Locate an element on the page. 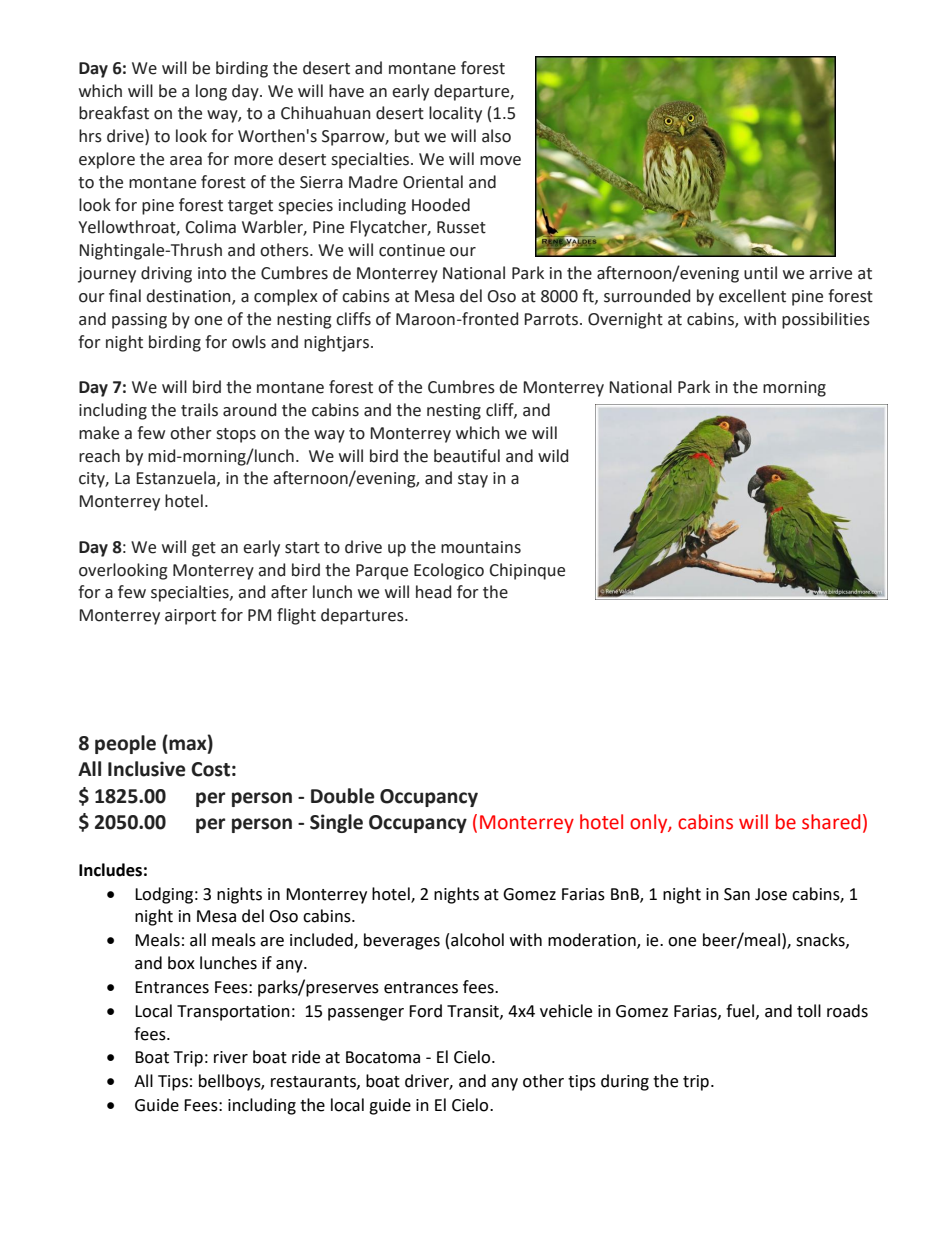  fuel is located at coordinates (741, 1011).
